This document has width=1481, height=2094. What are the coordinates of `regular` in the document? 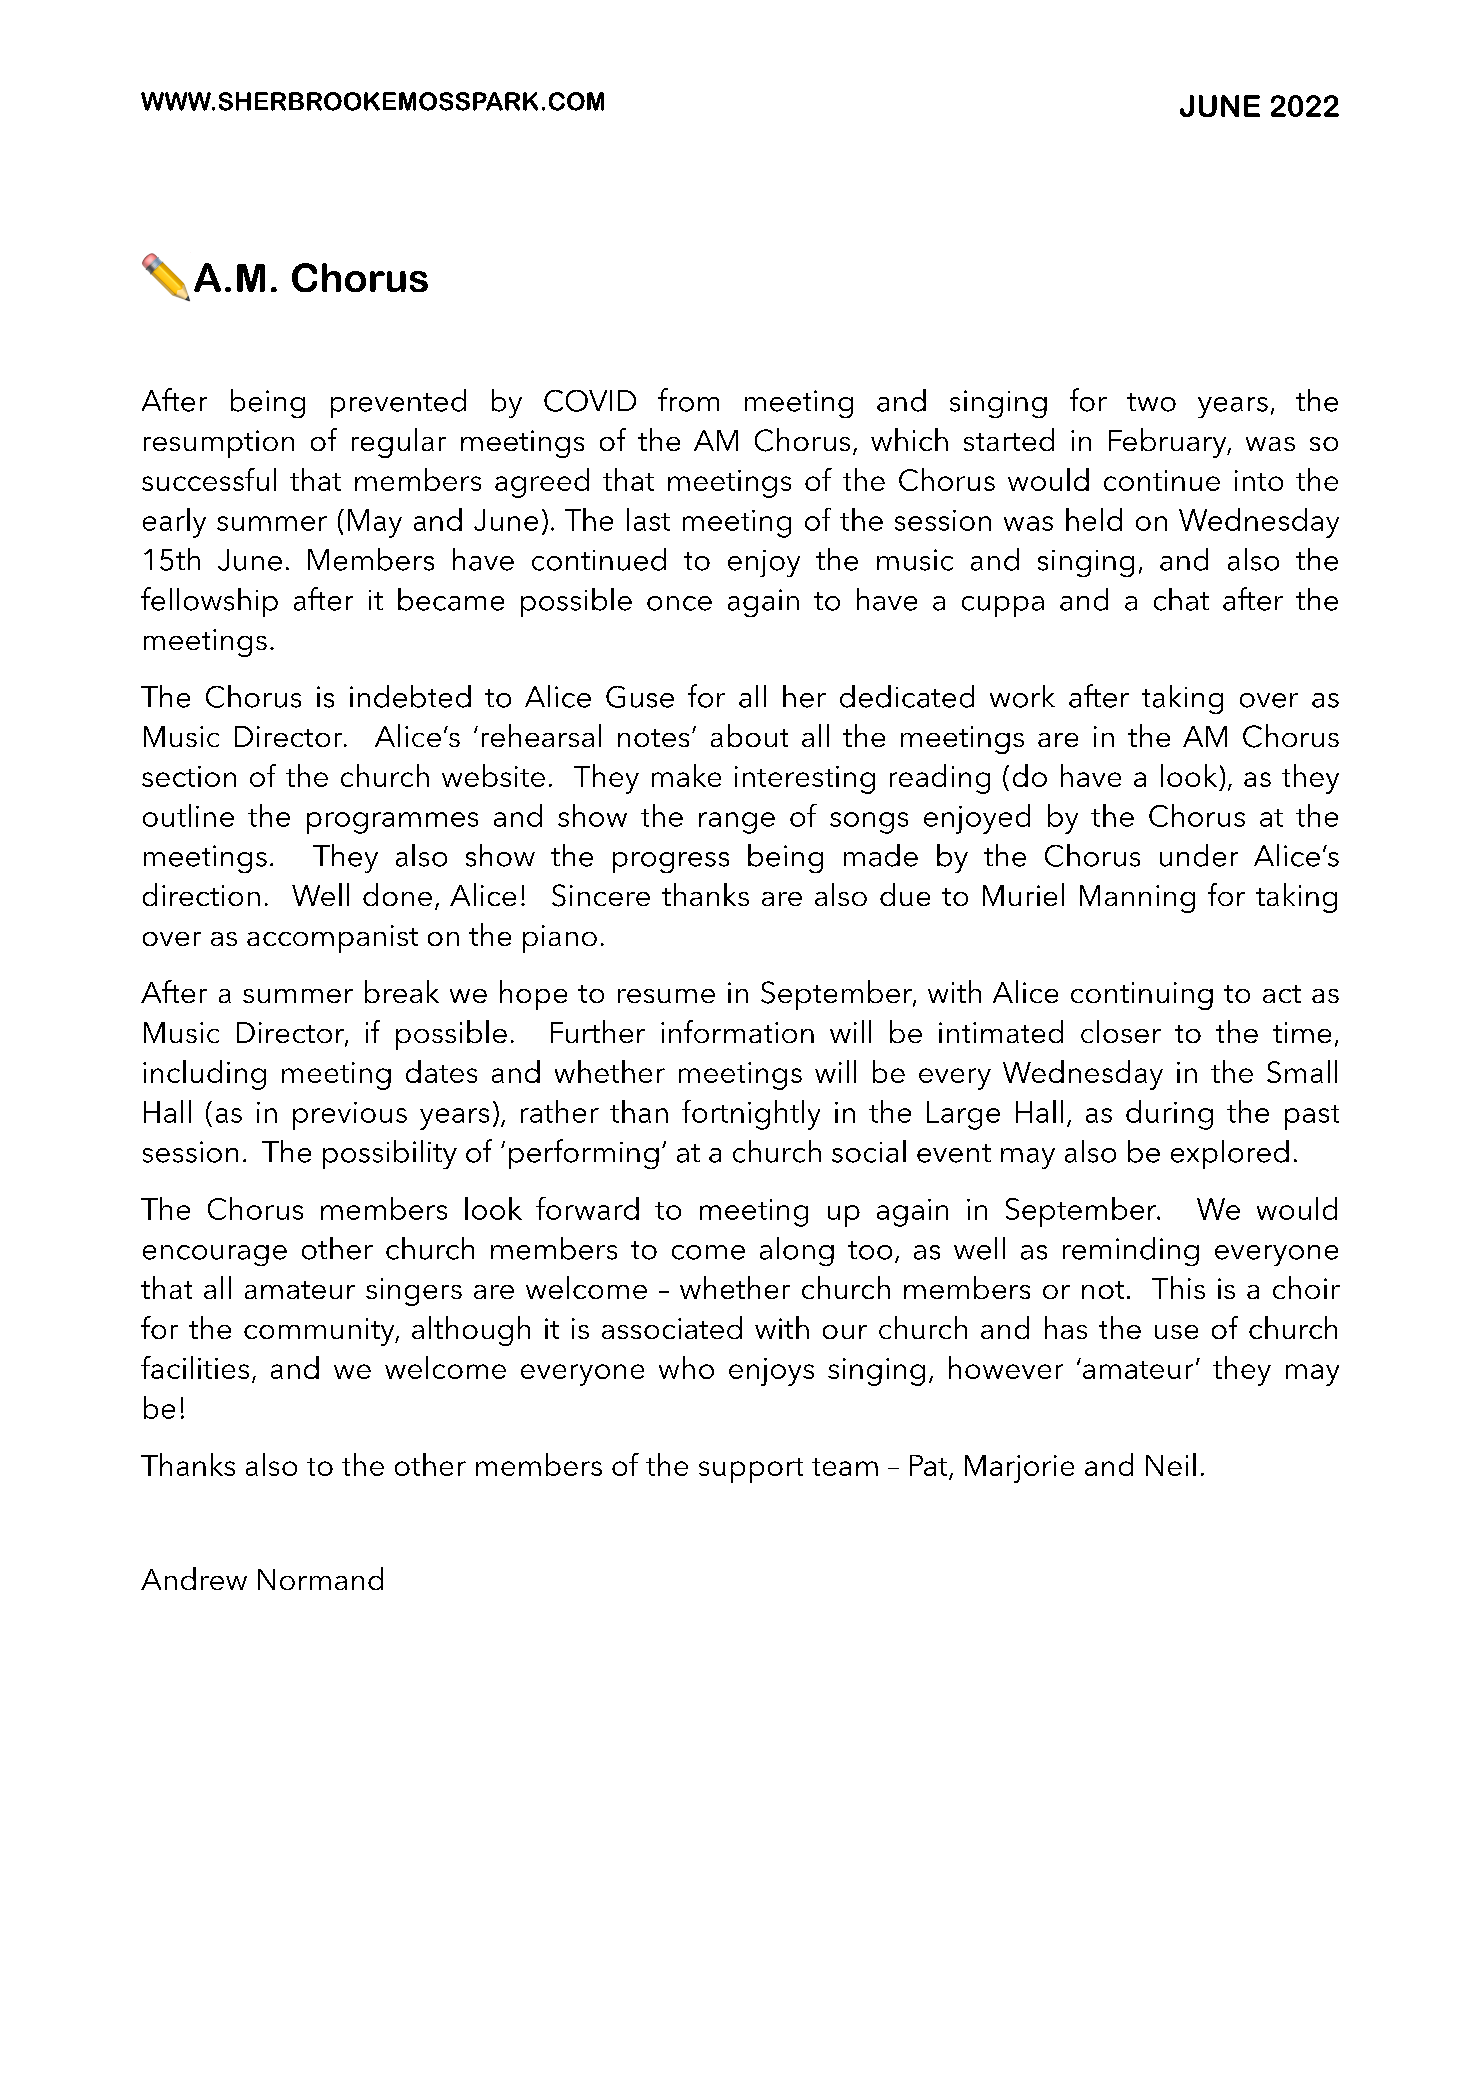 It's located at (399, 443).
